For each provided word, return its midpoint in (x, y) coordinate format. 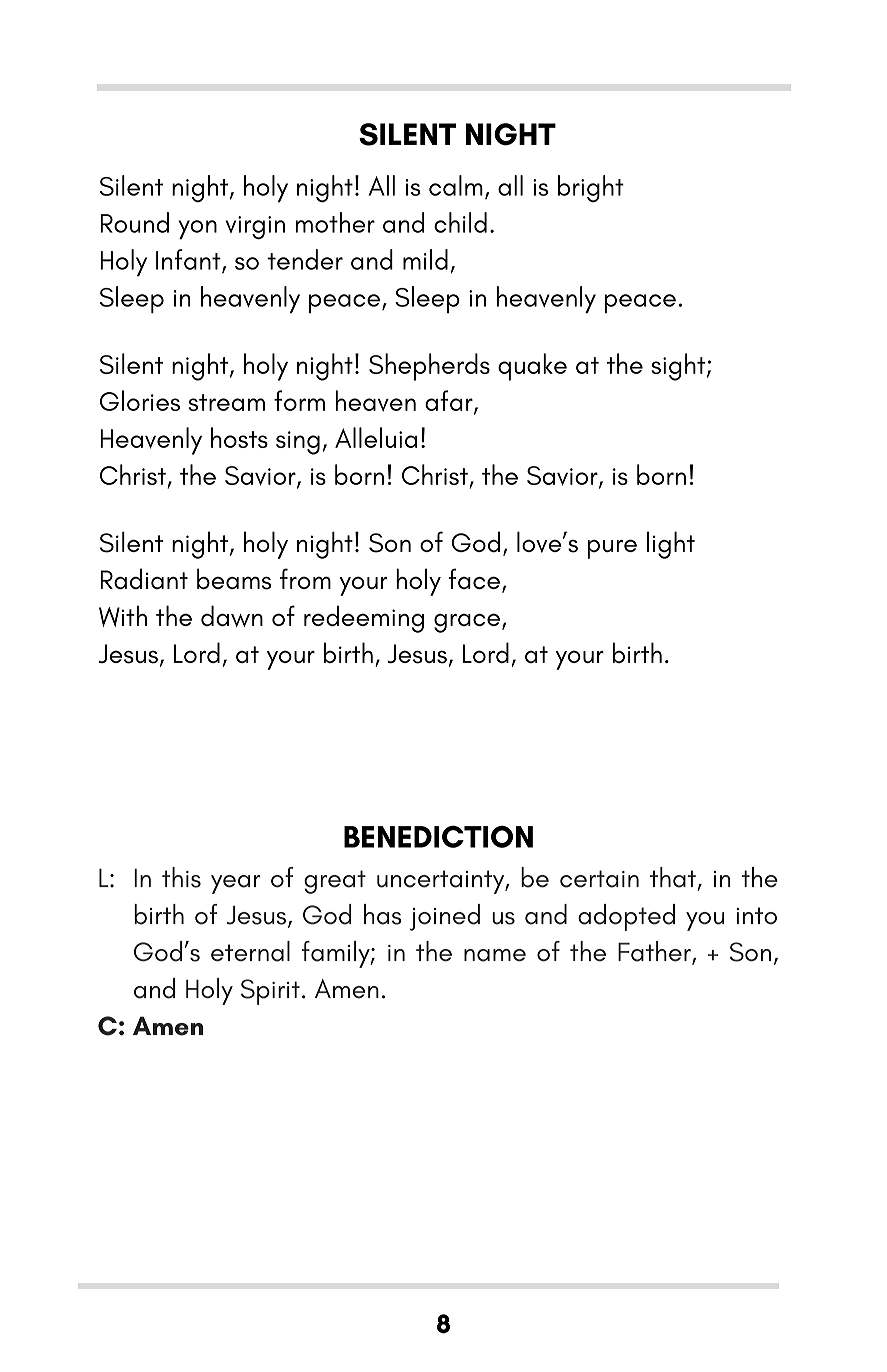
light (671, 545)
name (495, 955)
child (460, 222)
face (474, 578)
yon (198, 230)
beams (234, 579)
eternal (250, 951)
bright (591, 188)
